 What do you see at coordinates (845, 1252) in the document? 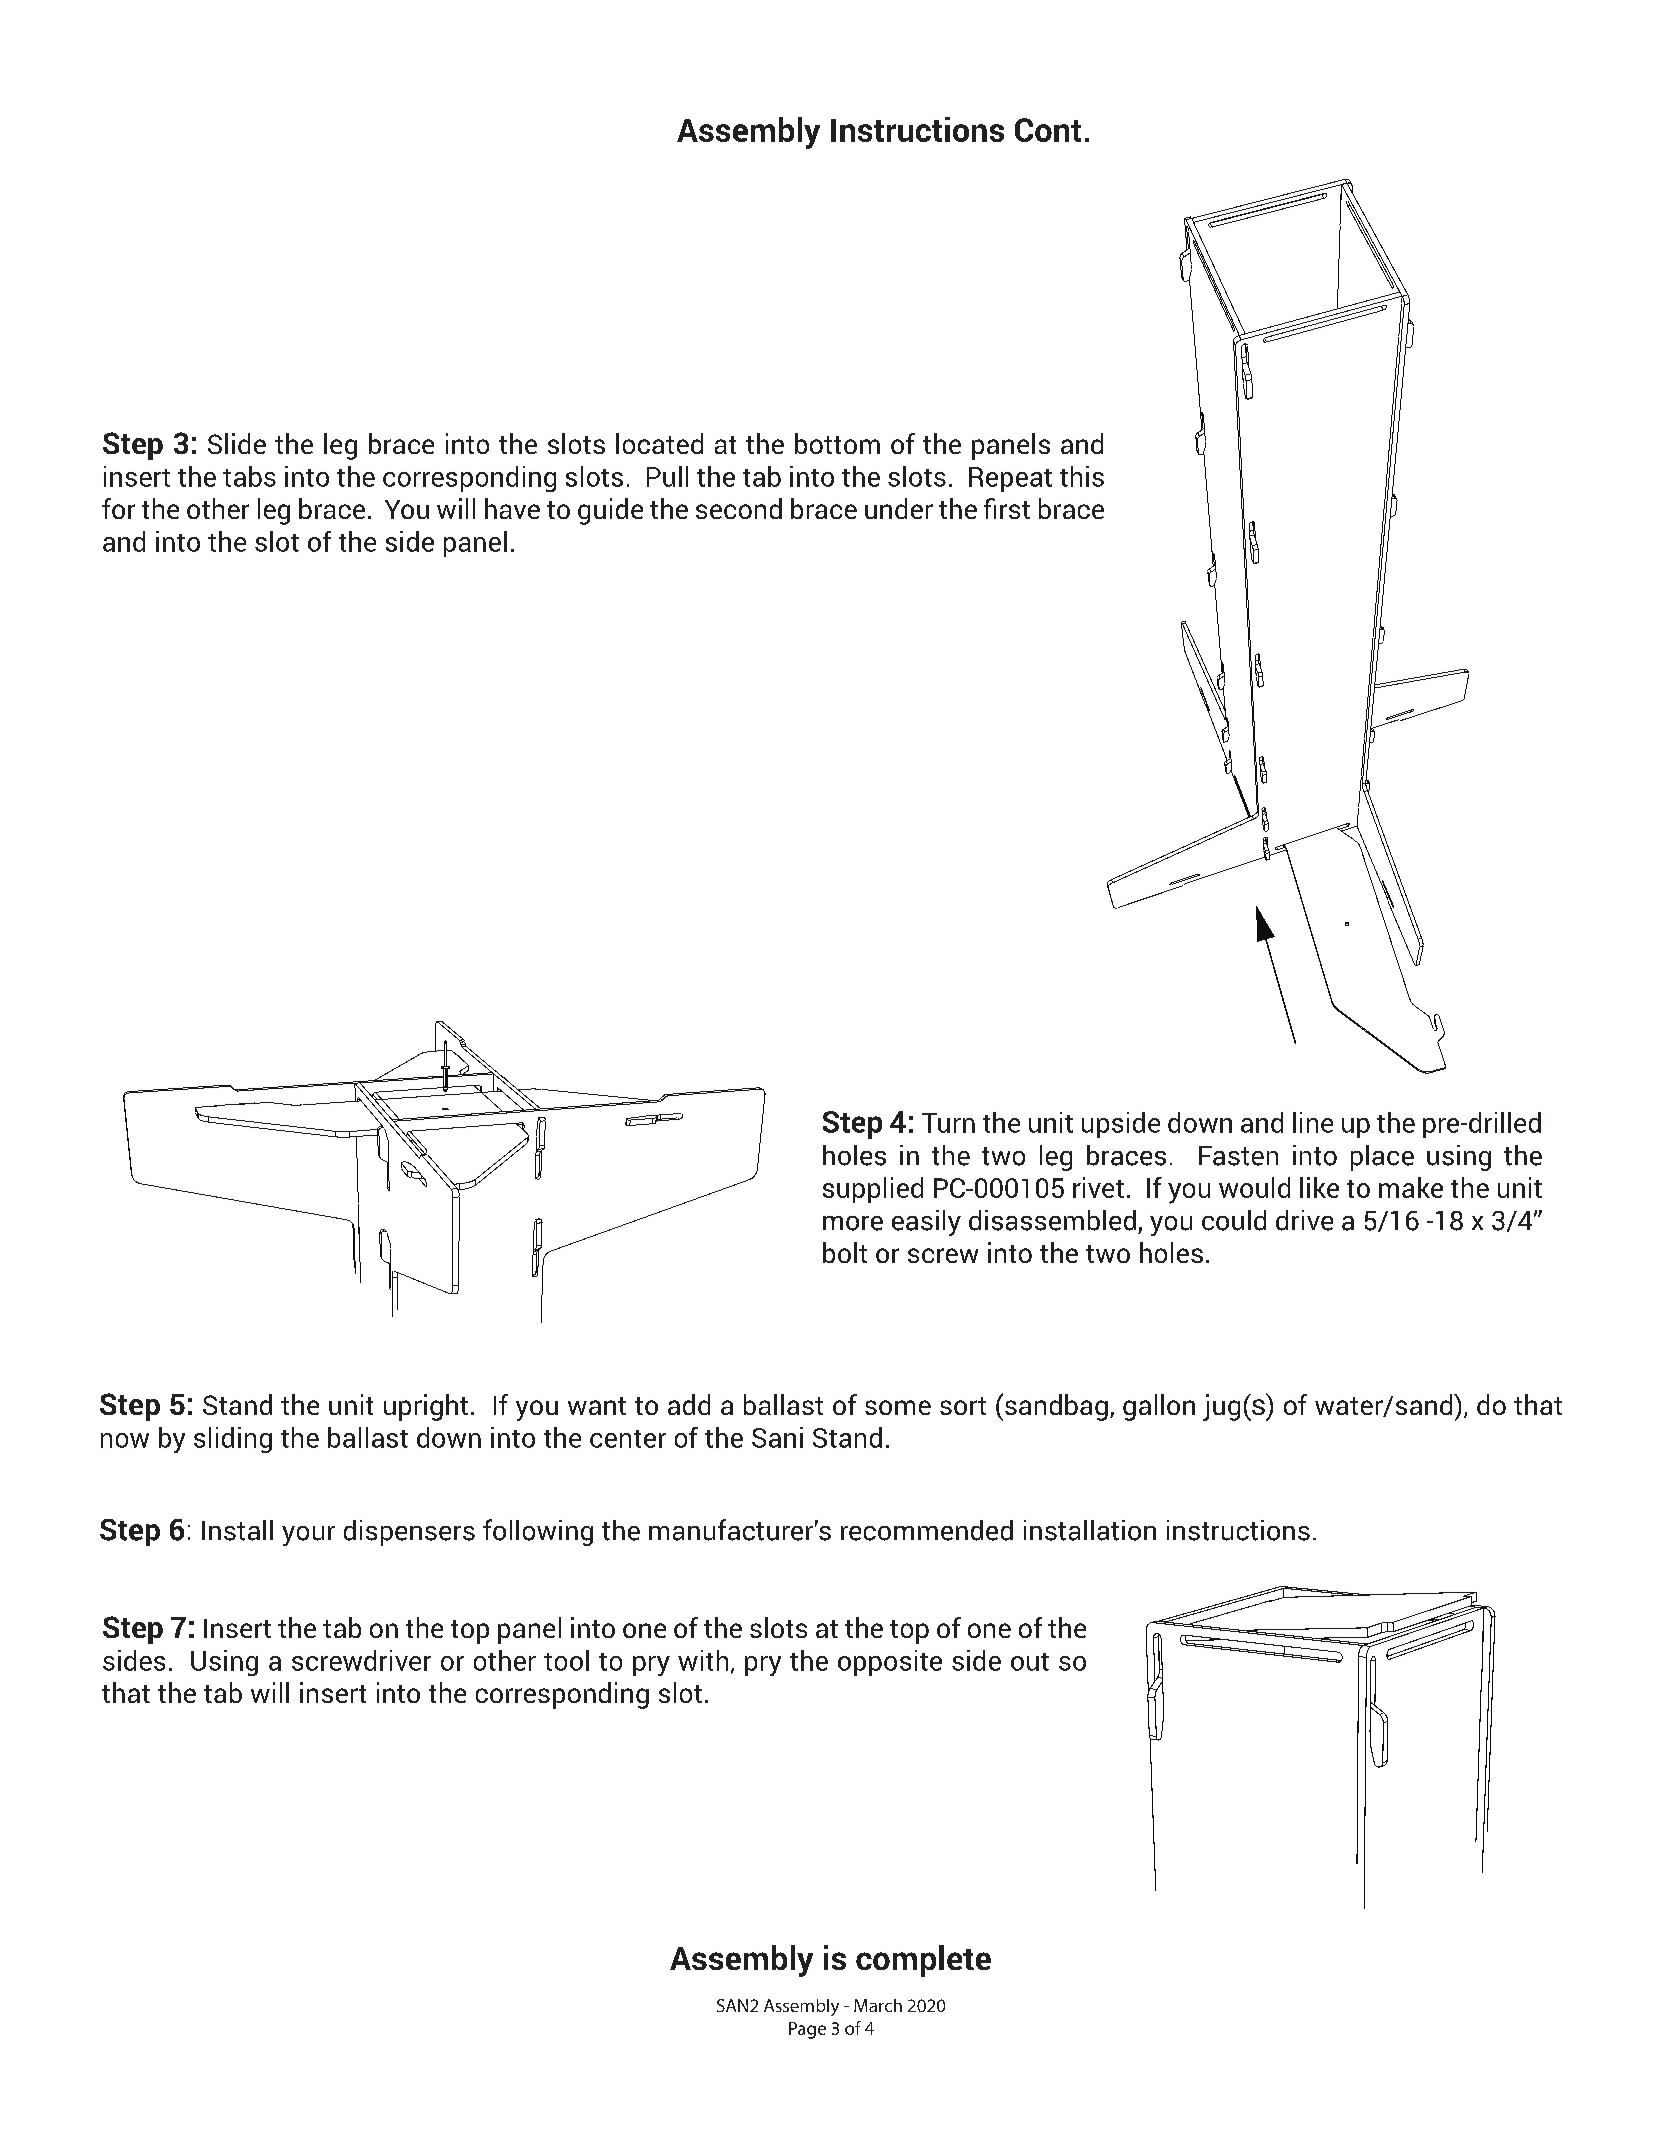
I see `bolt` at bounding box center [845, 1252].
